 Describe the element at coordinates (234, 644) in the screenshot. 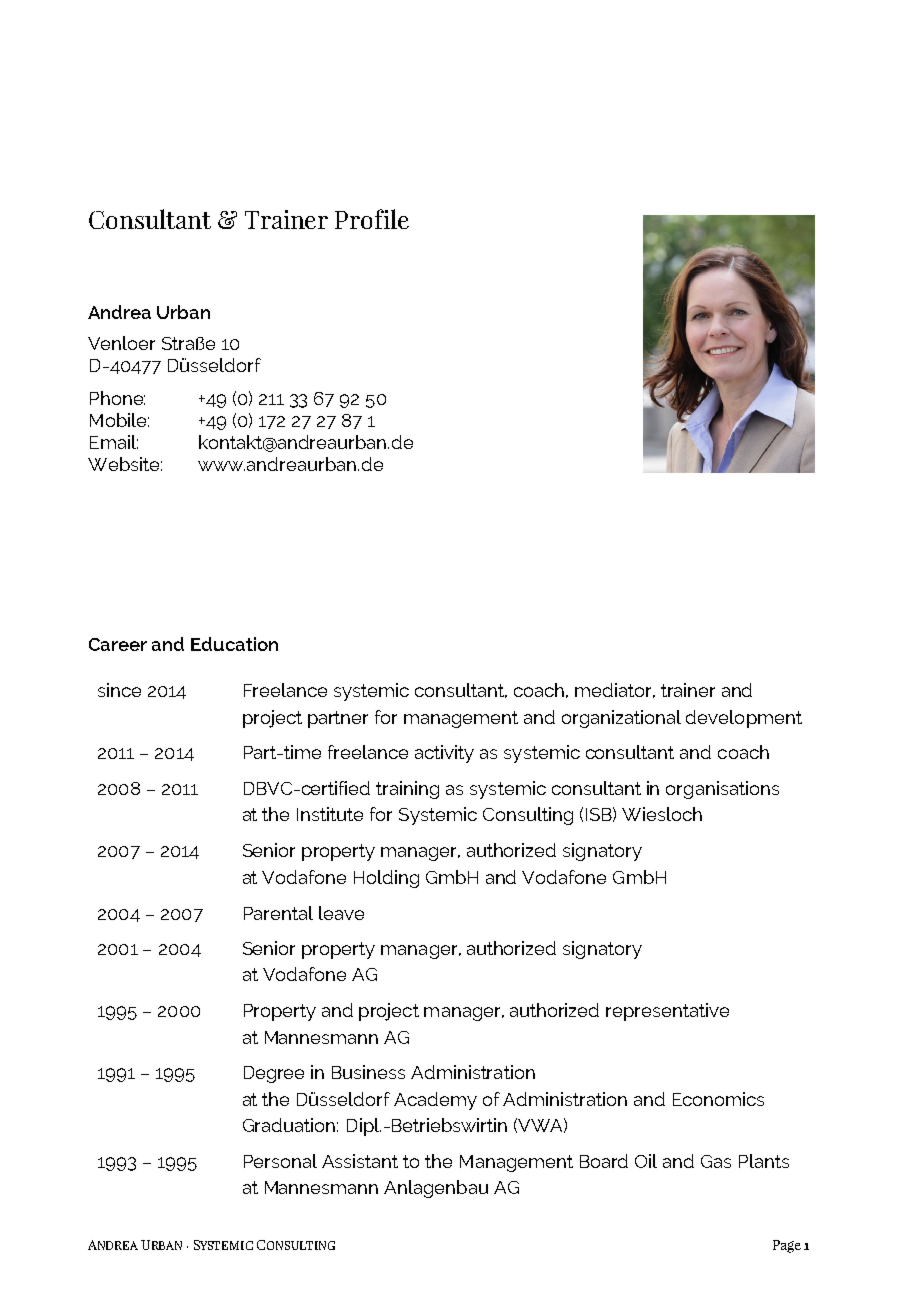

I see `Education` at that location.
